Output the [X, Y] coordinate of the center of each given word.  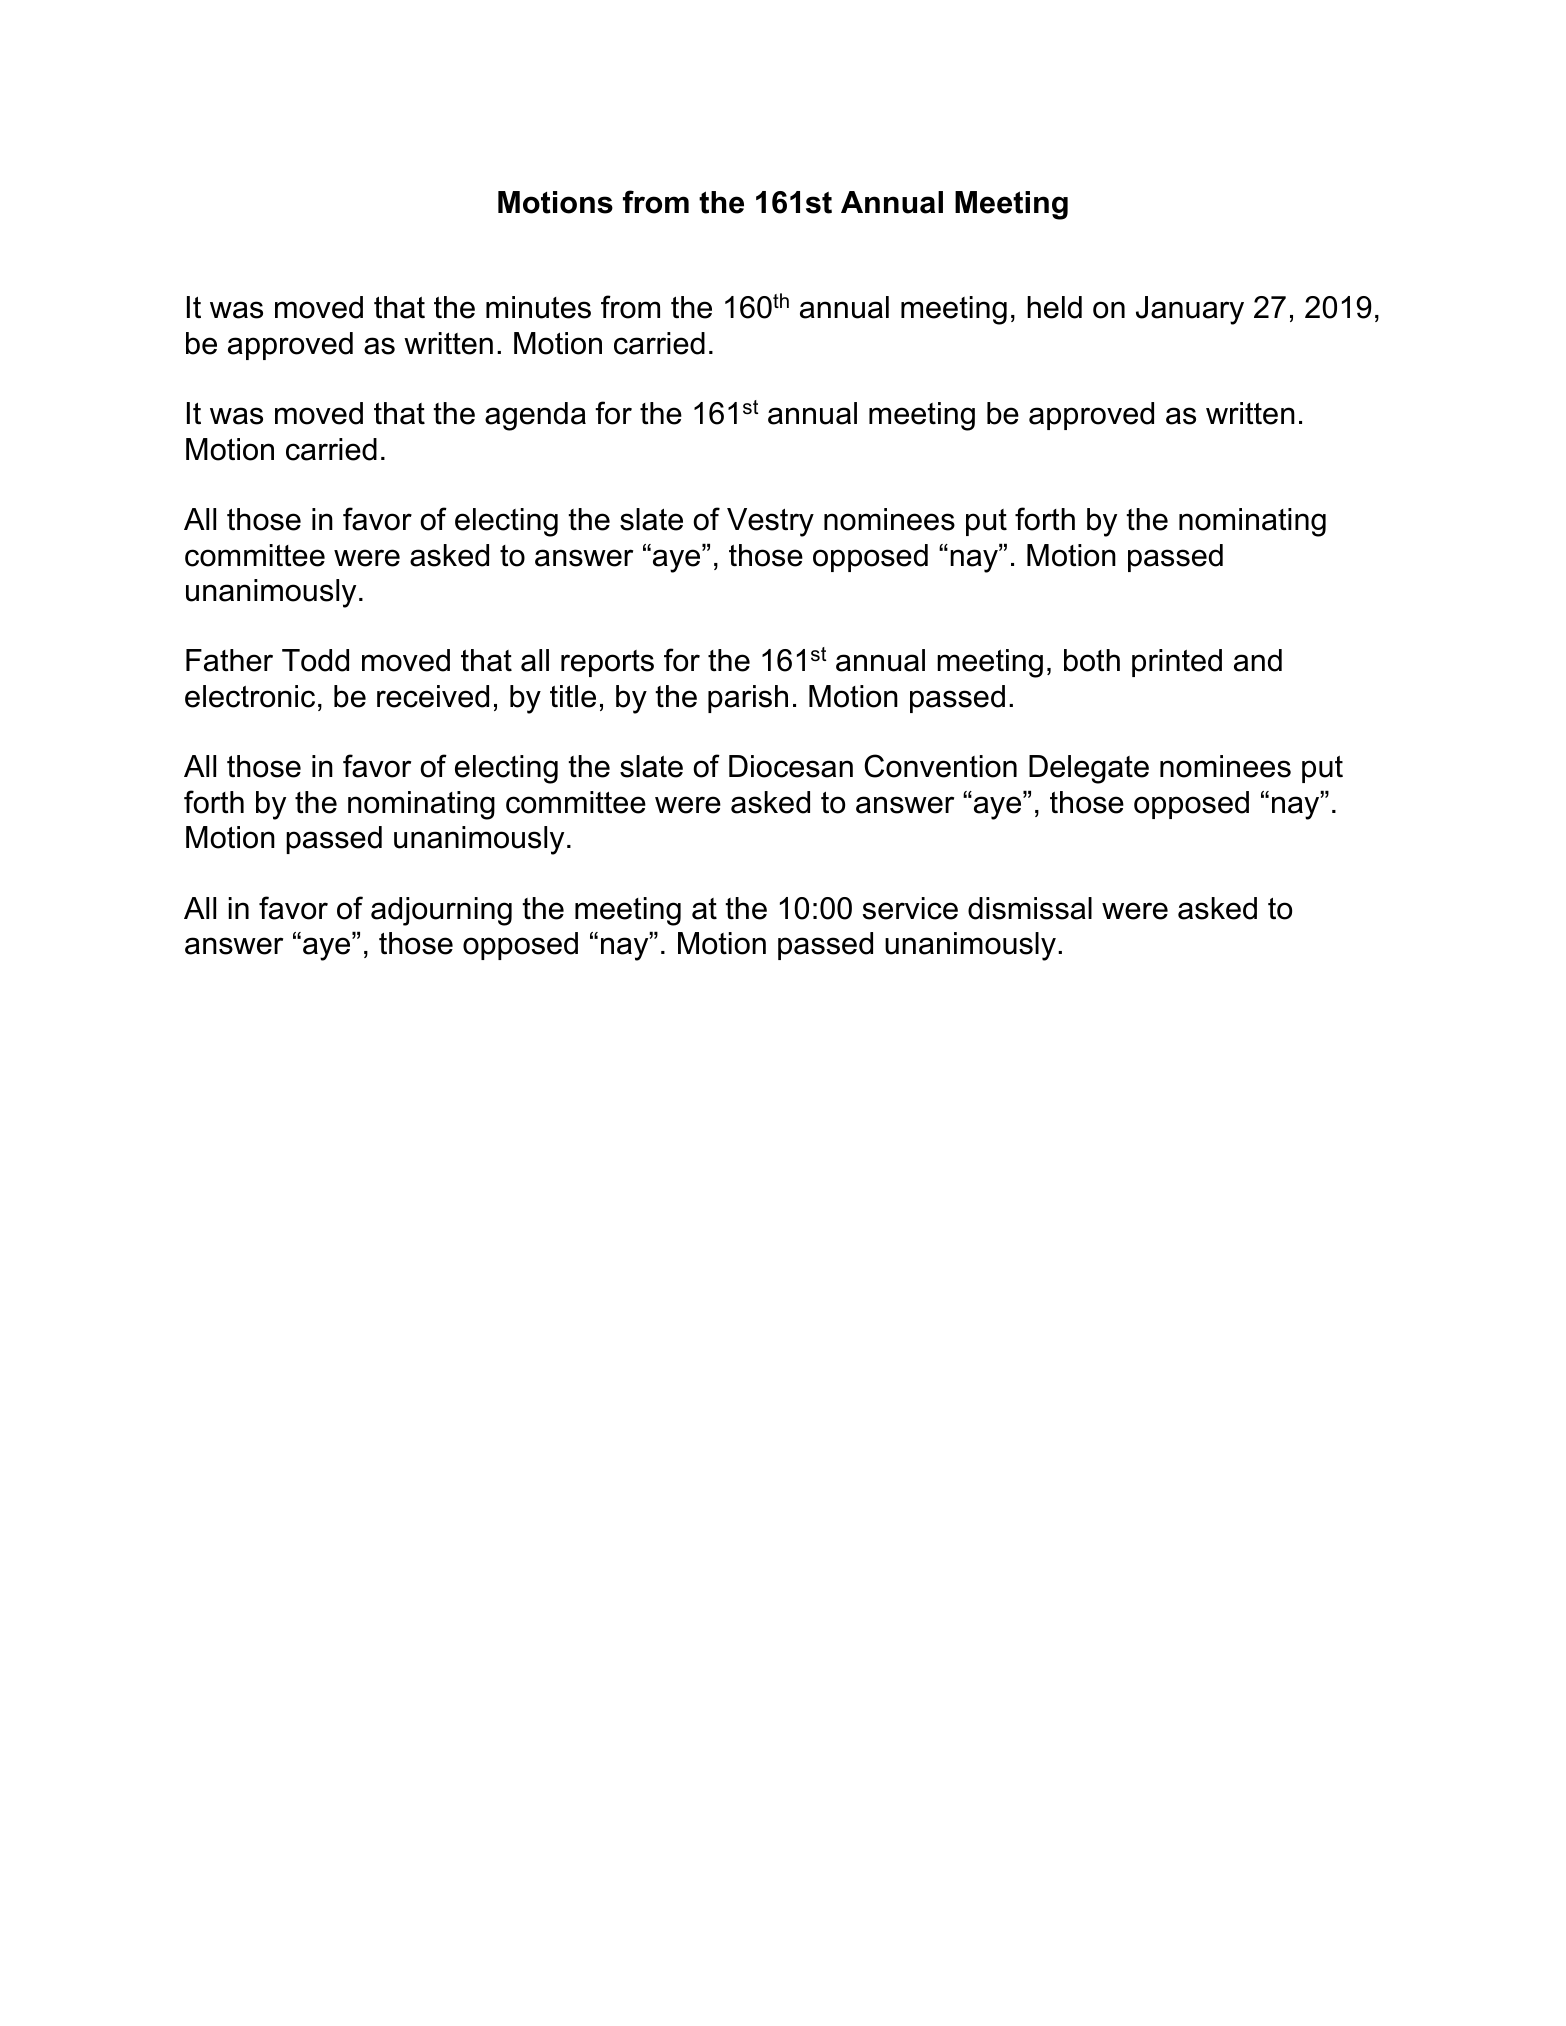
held [1054, 307]
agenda [535, 416]
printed [1177, 663]
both [1092, 660]
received [433, 696]
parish [748, 699]
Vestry [770, 522]
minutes [538, 307]
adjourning [441, 911]
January [1190, 310]
